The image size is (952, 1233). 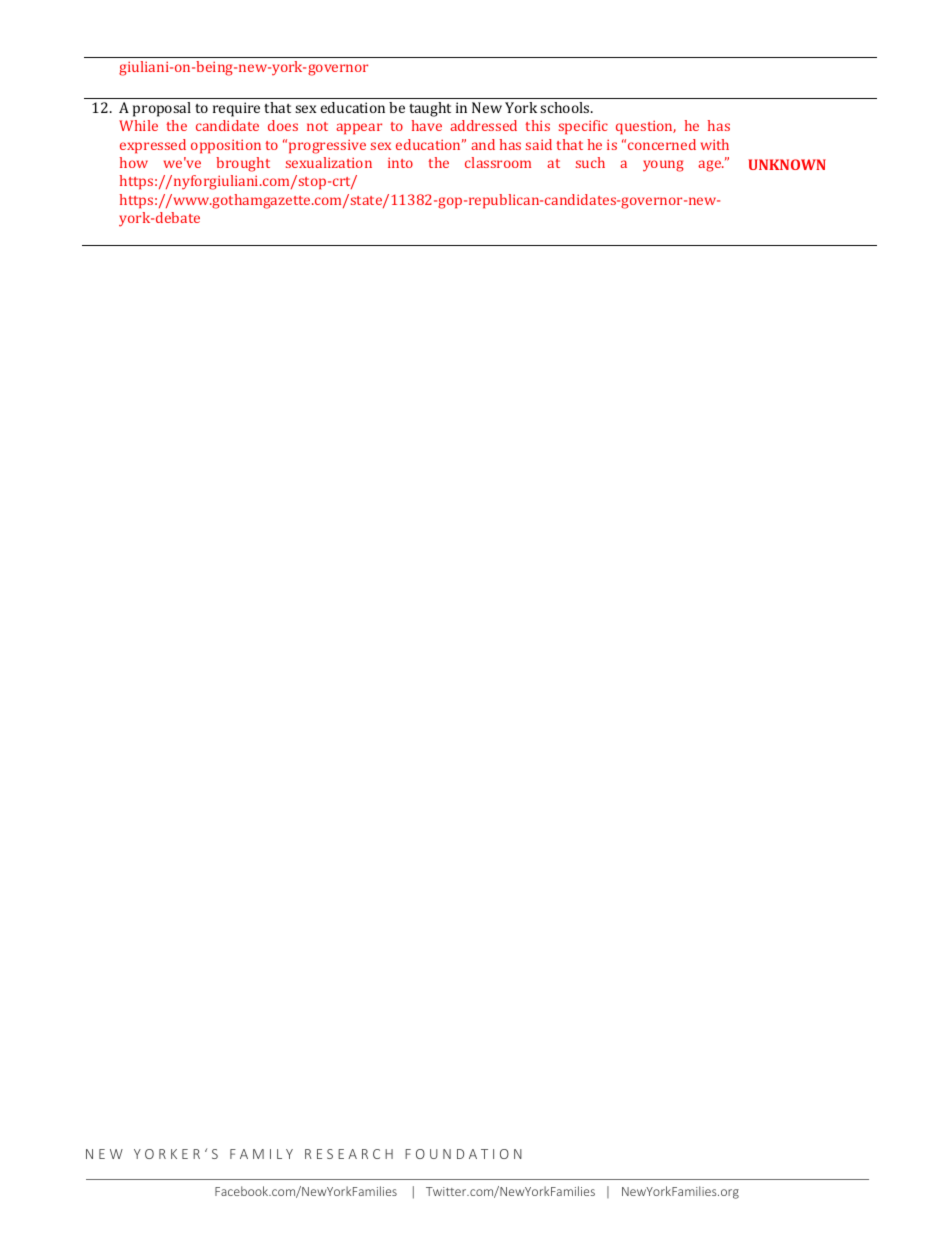 What do you see at coordinates (138, 125) in the document?
I see `While` at bounding box center [138, 125].
